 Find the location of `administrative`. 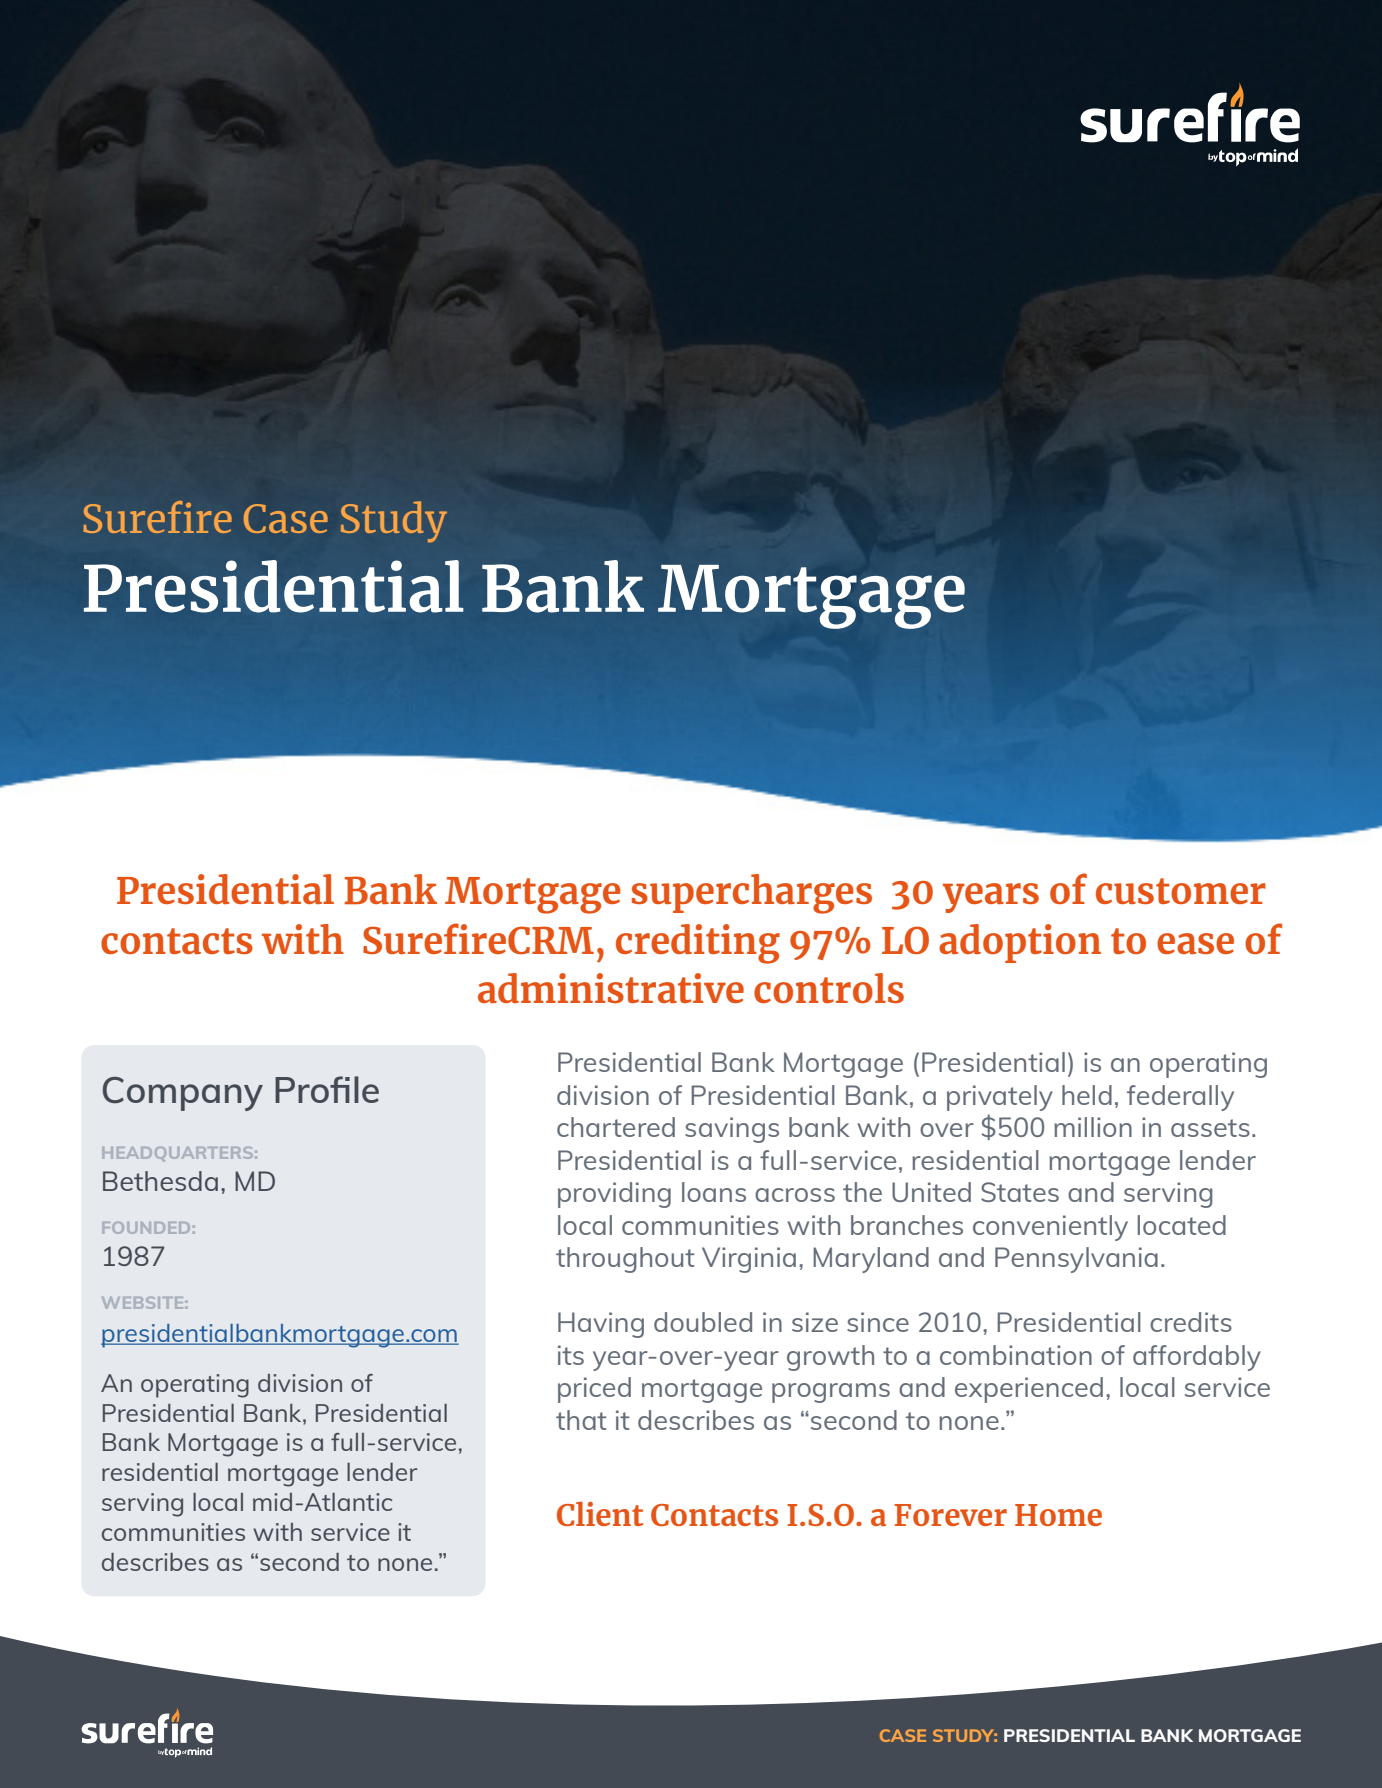

administrative is located at coordinates (611, 988).
